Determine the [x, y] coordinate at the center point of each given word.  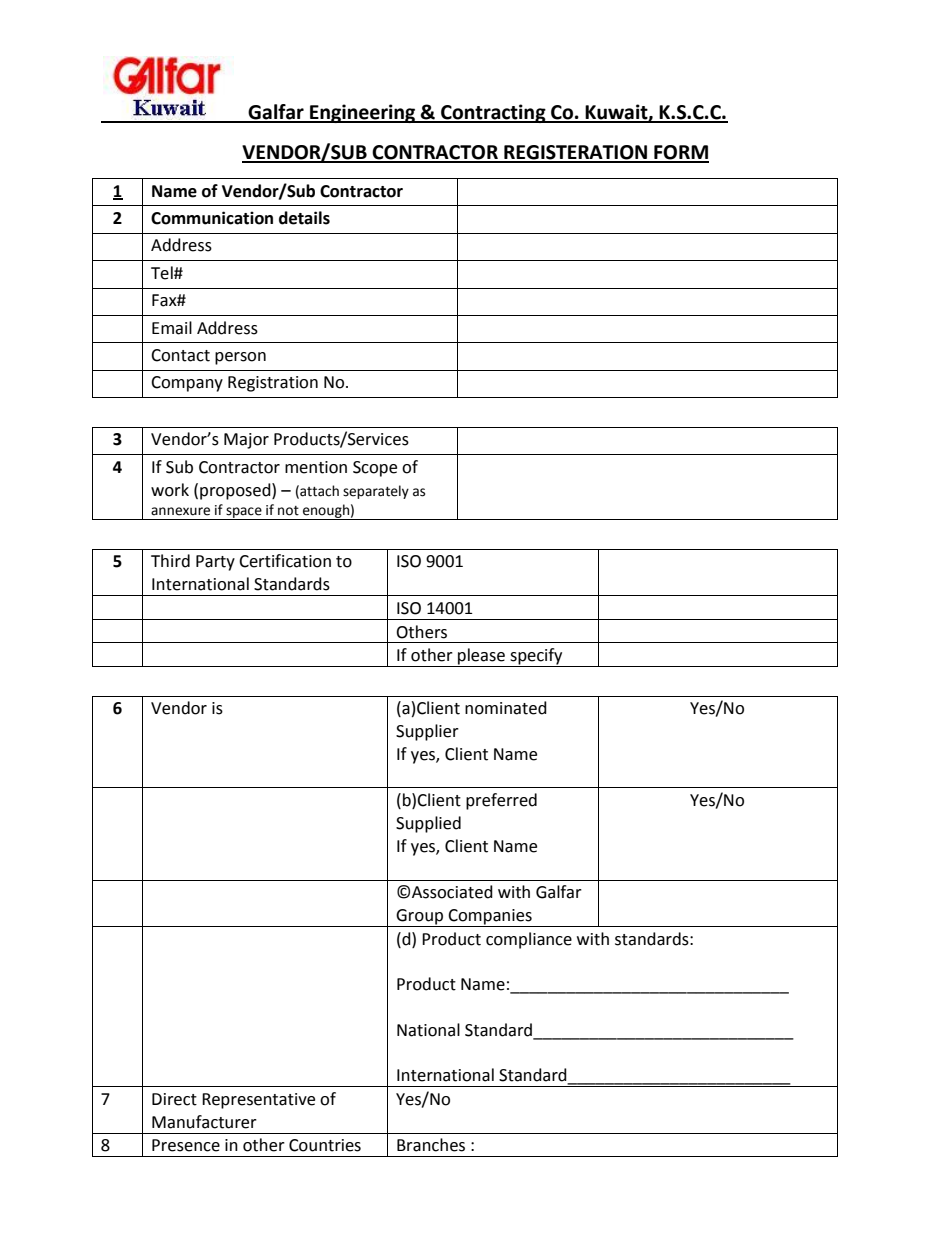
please [481, 657]
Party [215, 563]
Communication [212, 218]
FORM [680, 153]
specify [536, 657]
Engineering [363, 113]
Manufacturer [204, 1122]
